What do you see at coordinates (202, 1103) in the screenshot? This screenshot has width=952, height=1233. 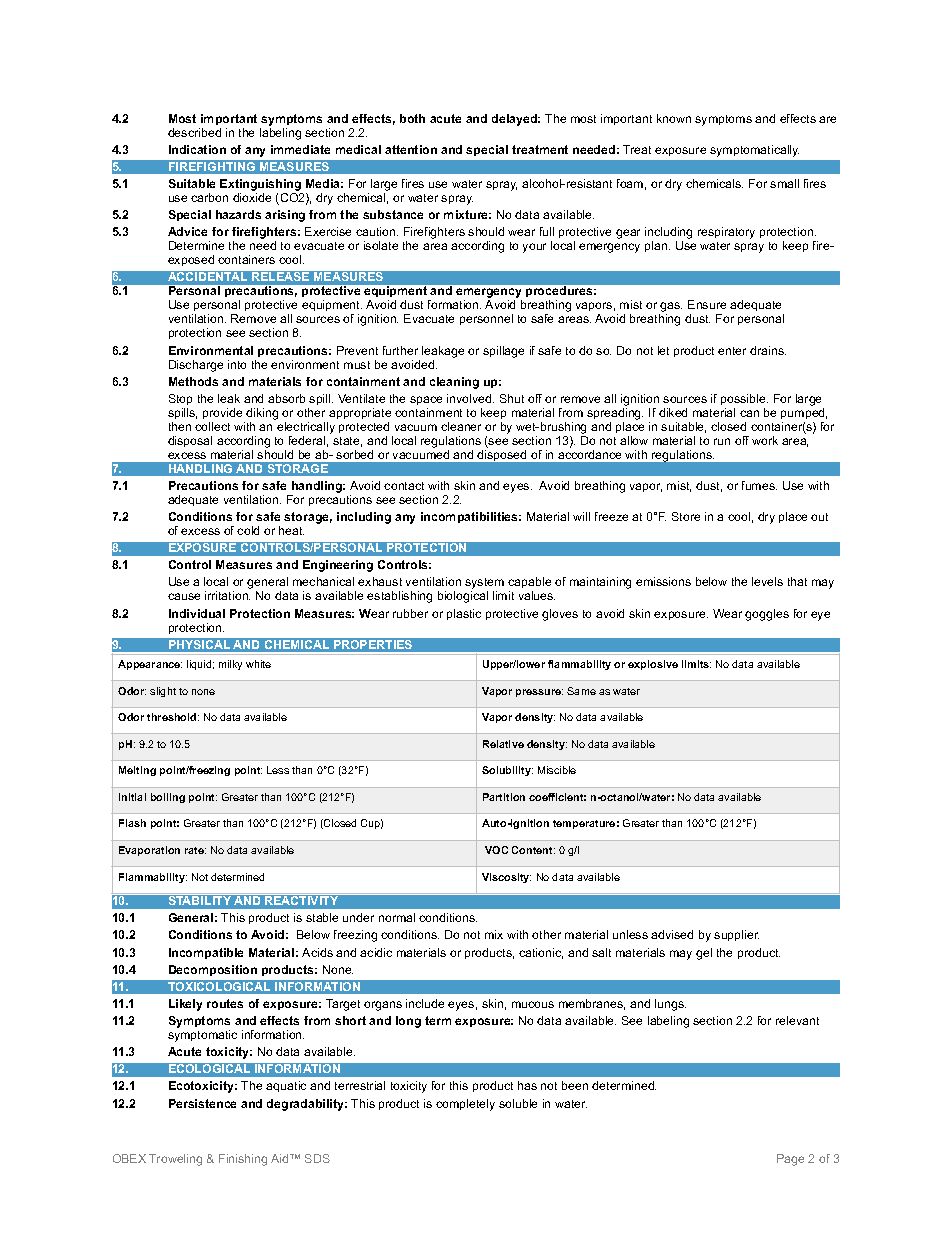 I see `Persistence` at bounding box center [202, 1103].
